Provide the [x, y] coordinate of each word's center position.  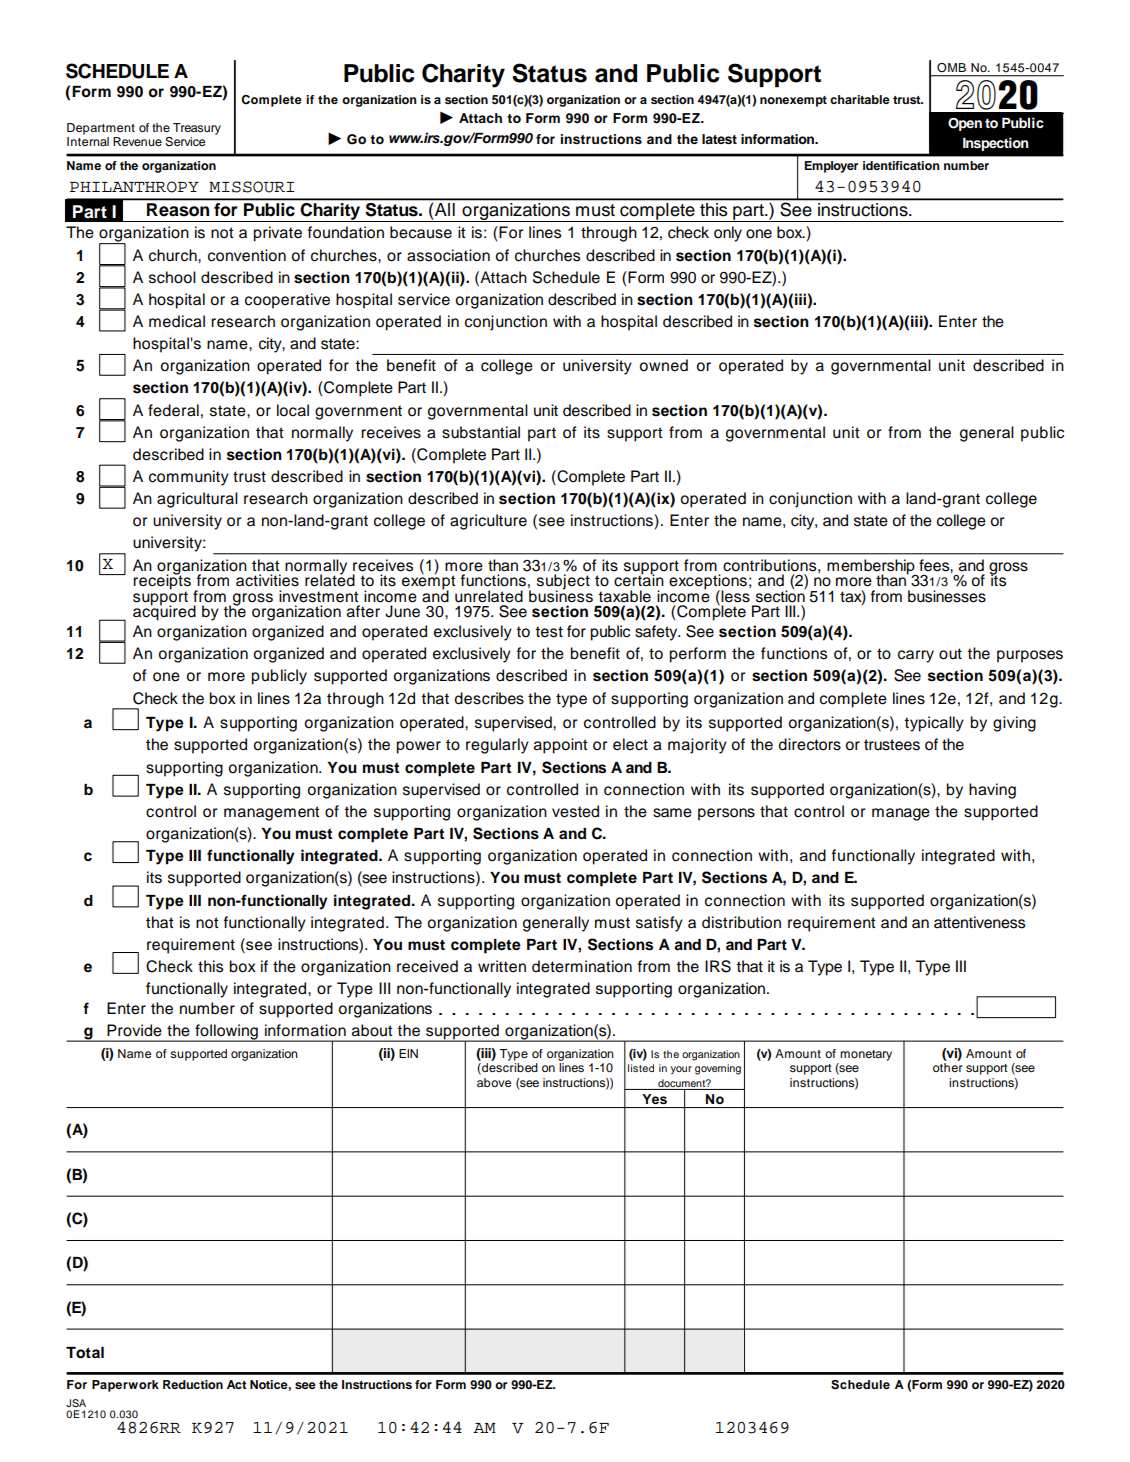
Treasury [196, 130]
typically [934, 724]
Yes [654, 1099]
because [421, 232]
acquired [164, 612]
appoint [561, 746]
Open [965, 124]
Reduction [193, 1384]
